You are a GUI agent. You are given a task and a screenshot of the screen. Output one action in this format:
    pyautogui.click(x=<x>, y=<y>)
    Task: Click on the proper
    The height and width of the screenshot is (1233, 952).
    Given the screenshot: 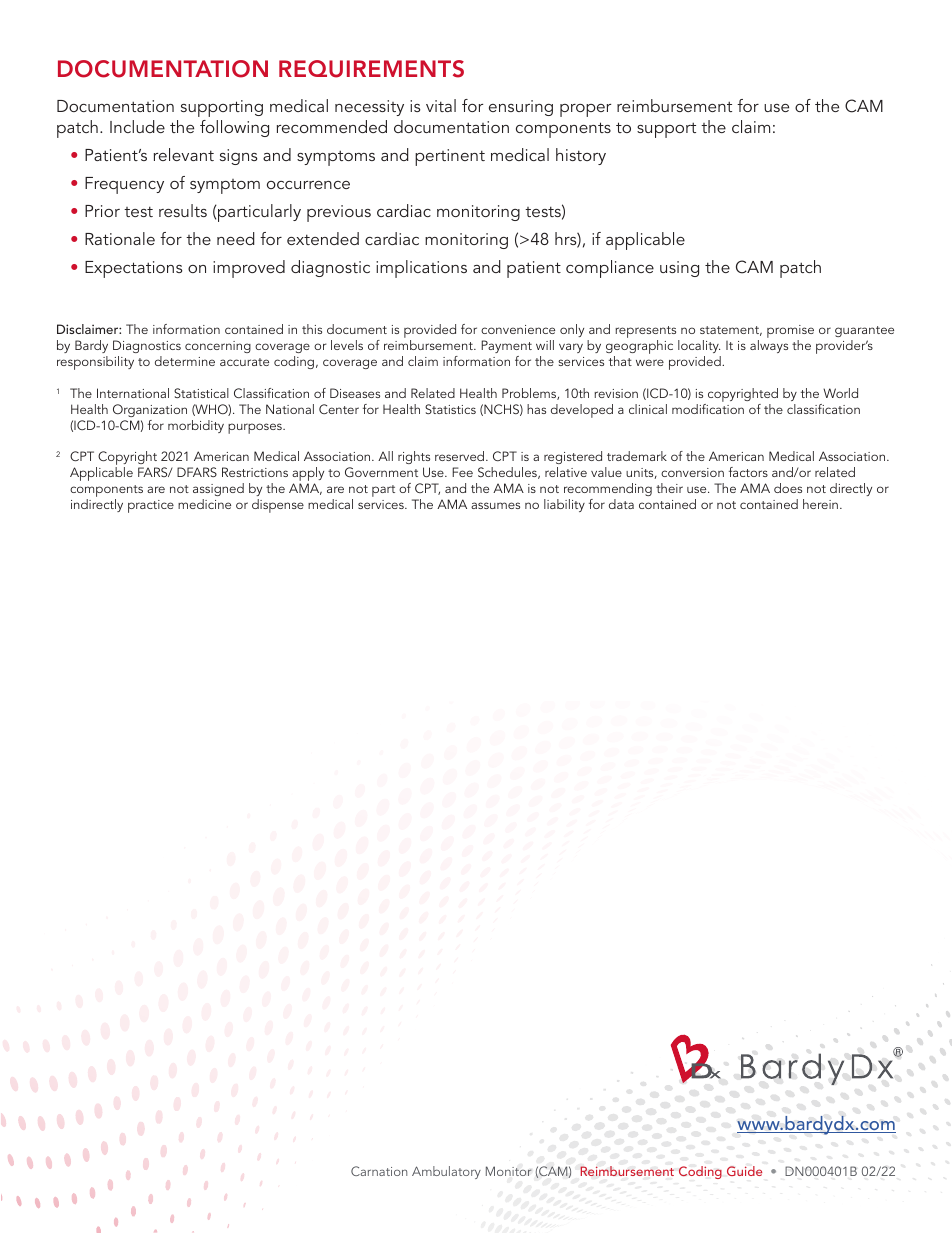 What is the action you would take?
    pyautogui.click(x=585, y=110)
